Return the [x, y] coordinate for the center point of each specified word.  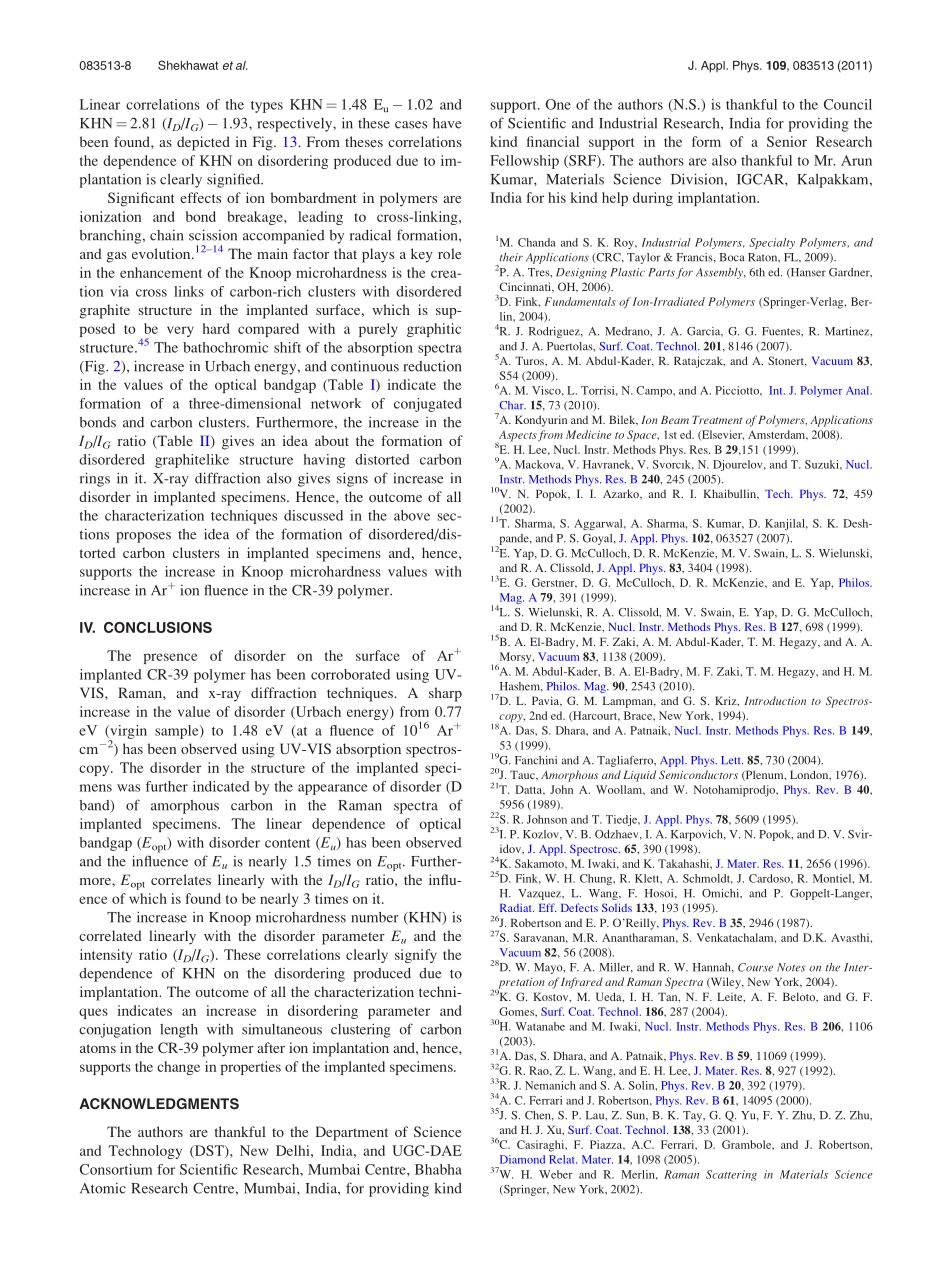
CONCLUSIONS [158, 627]
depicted [203, 143]
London [810, 775]
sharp [445, 694]
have [447, 123]
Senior [787, 141]
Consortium [116, 1169]
